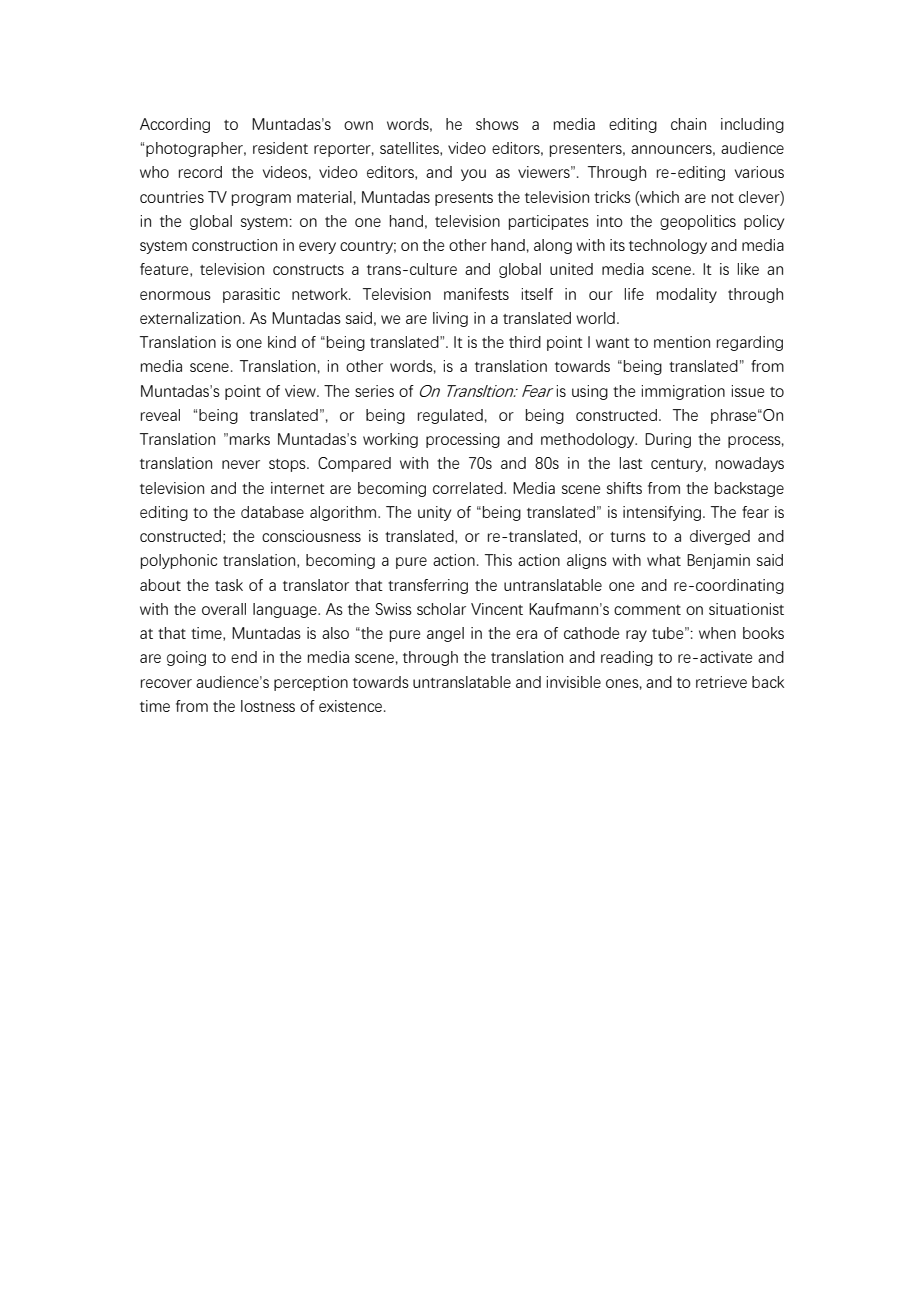 Image resolution: width=924 pixels, height=1309 pixels. Describe the element at coordinates (668, 246) in the screenshot. I see `technology` at that location.
